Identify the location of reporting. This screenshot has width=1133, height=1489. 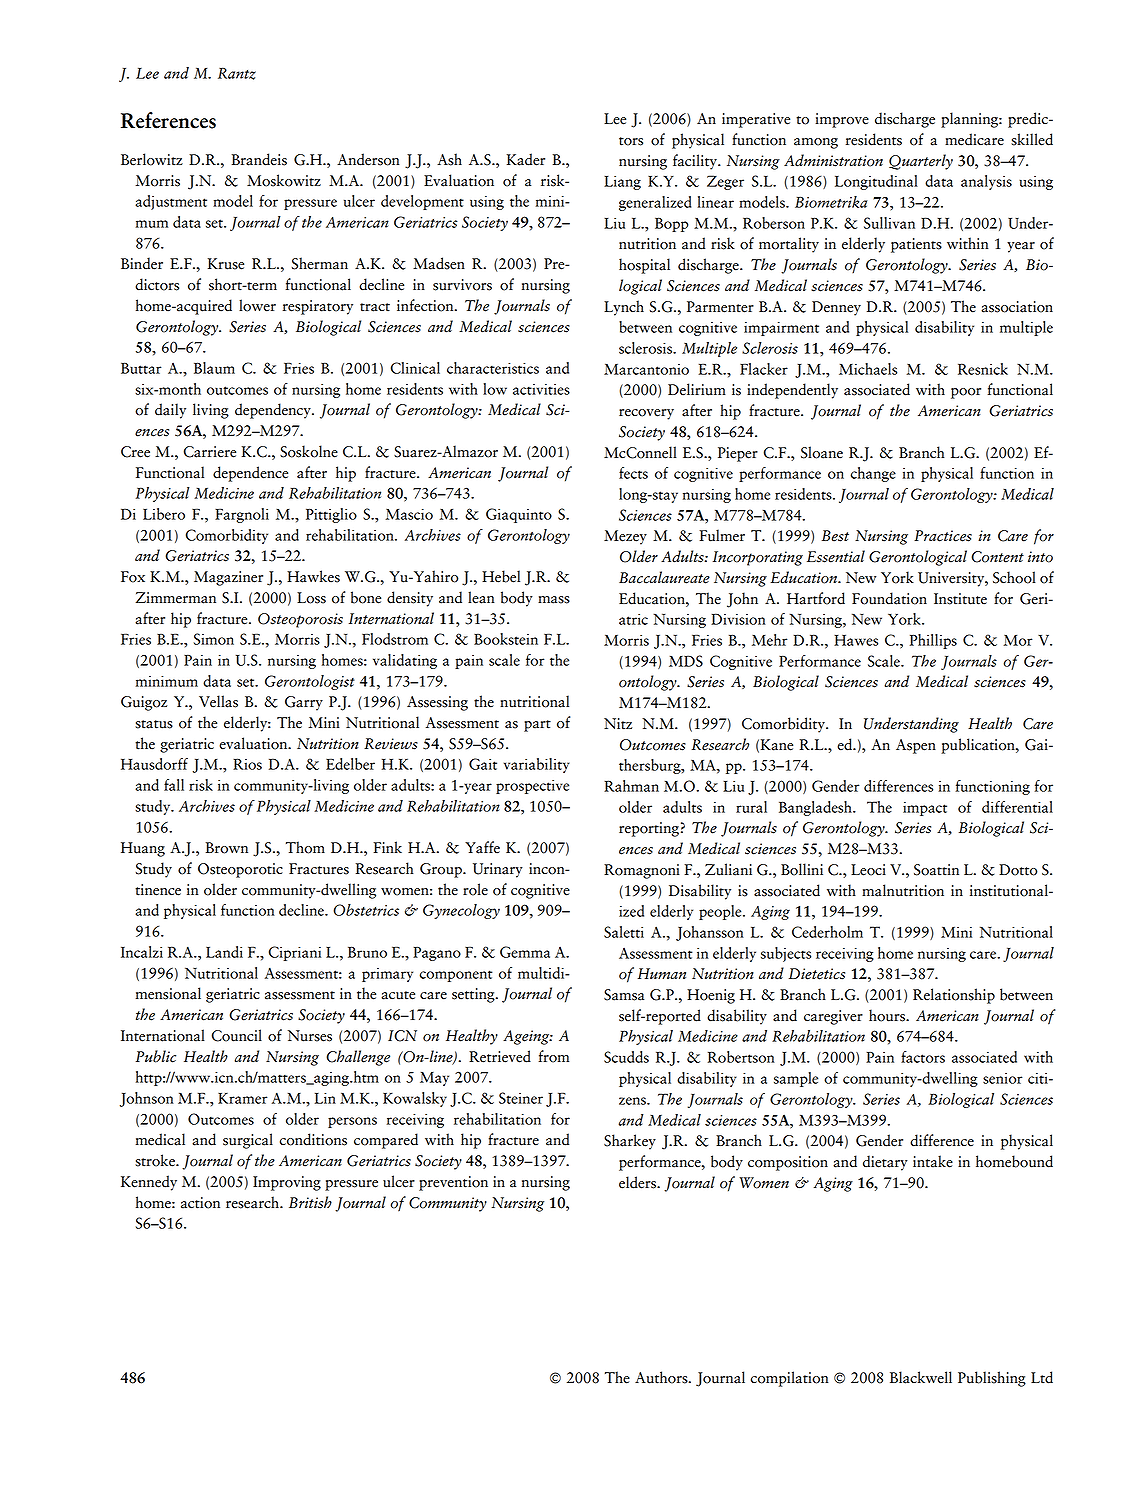
(649, 829).
